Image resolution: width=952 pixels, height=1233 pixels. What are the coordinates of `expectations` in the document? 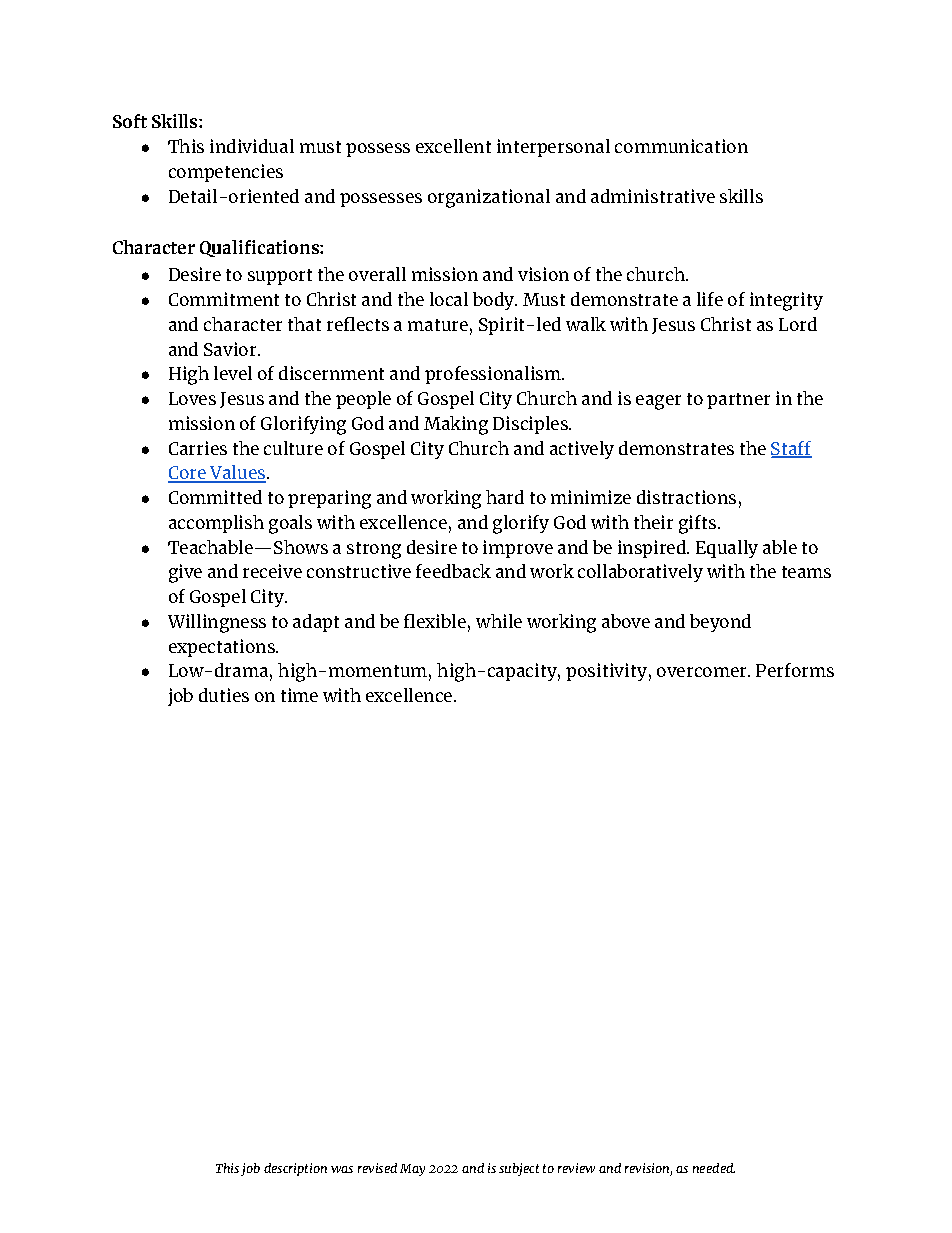 It's located at (223, 648).
